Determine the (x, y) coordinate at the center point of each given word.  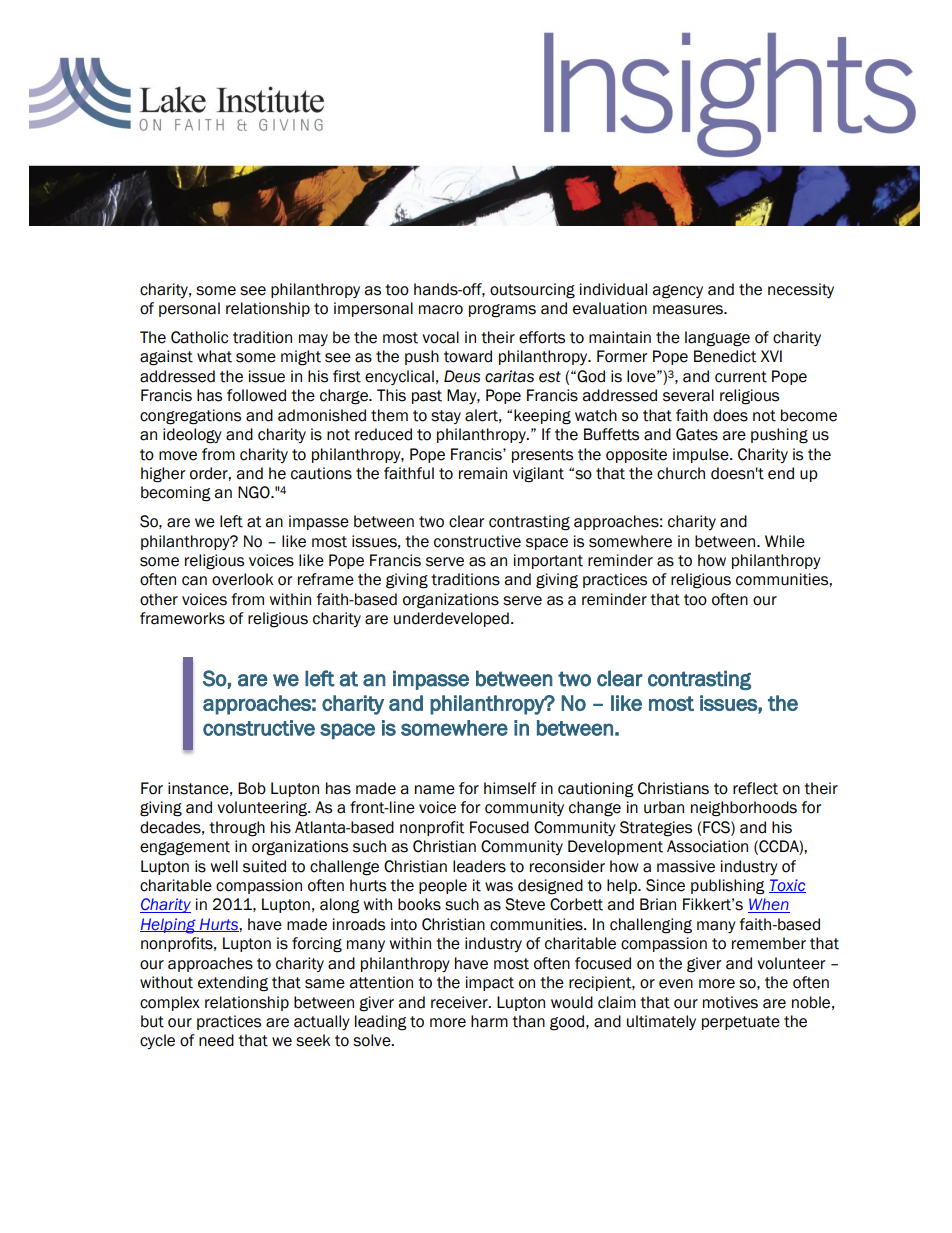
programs (502, 311)
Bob (252, 788)
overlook (242, 579)
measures (689, 310)
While (785, 541)
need (216, 1040)
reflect (755, 788)
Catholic (199, 337)
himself (510, 788)
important (548, 561)
